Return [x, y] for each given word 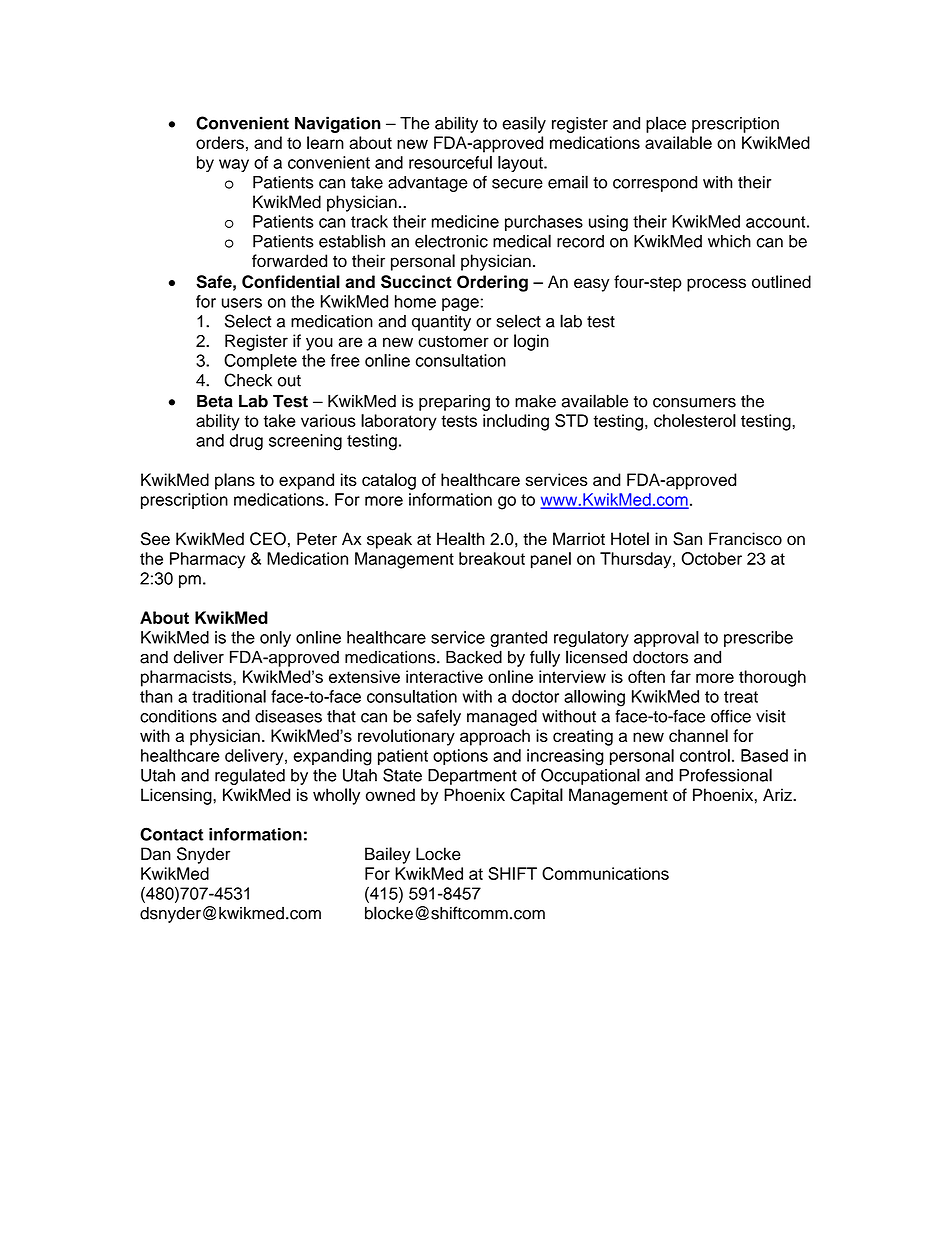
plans [235, 481]
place [666, 124]
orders [220, 142]
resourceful [450, 162]
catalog [389, 481]
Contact [172, 834]
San [687, 539]
